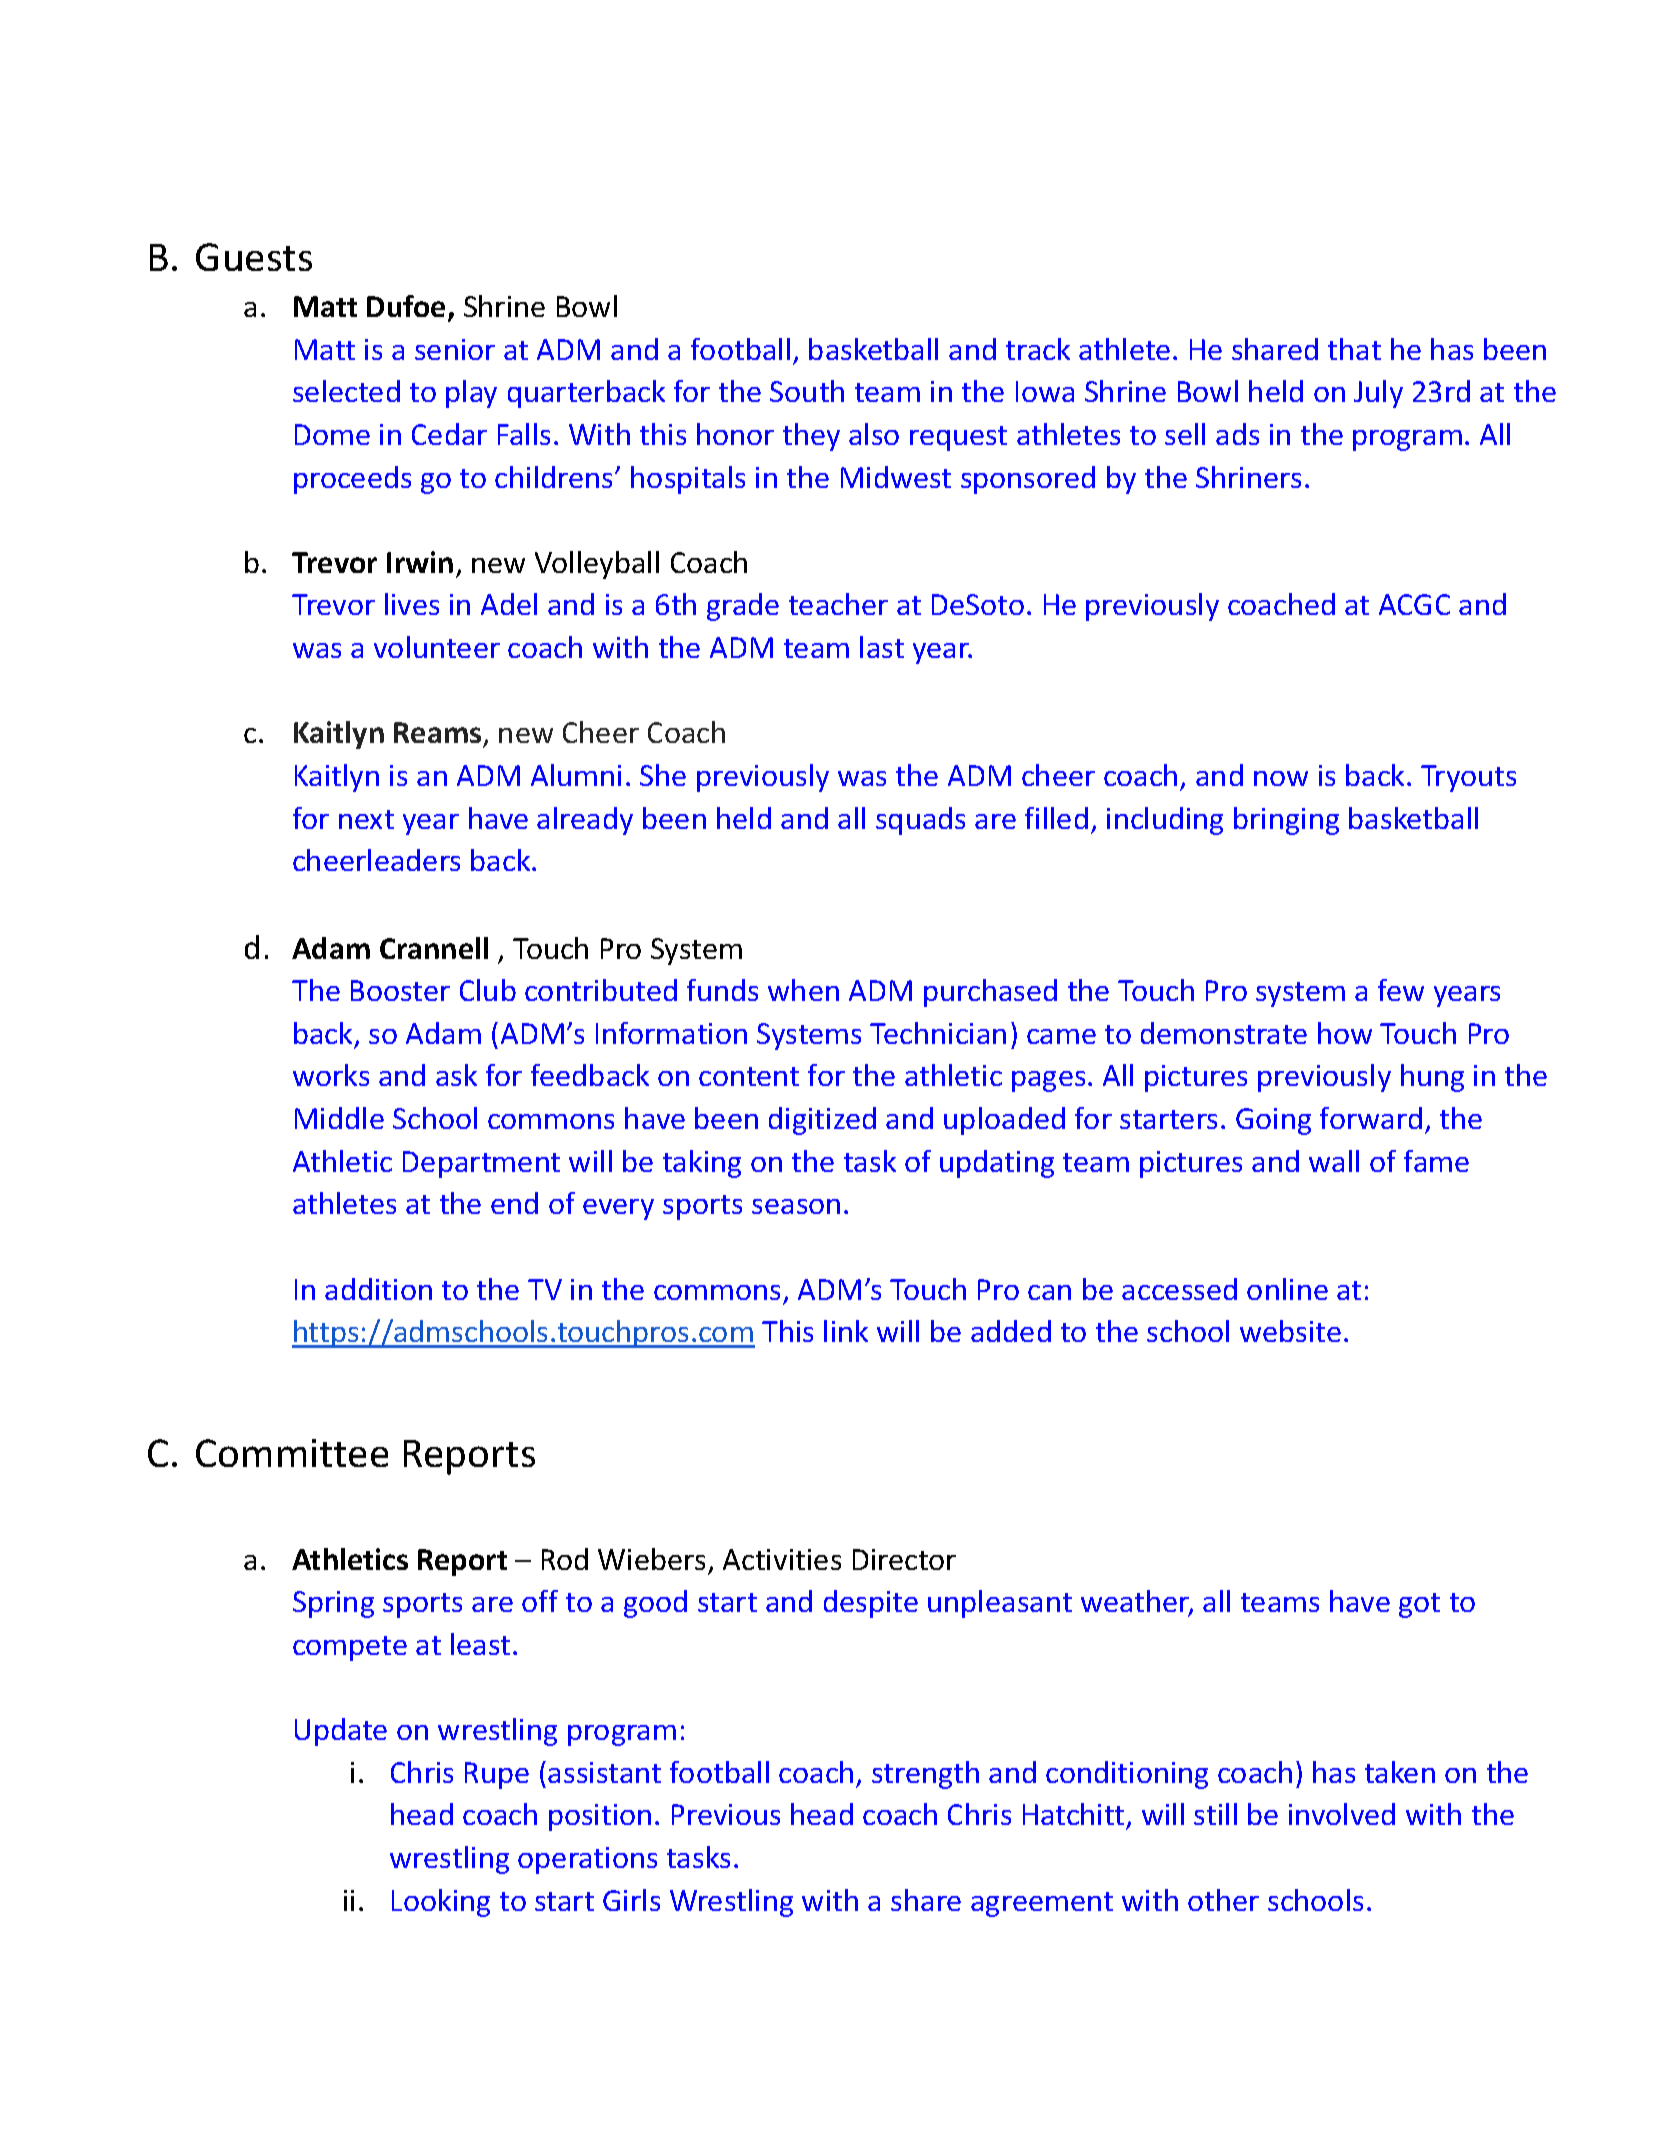 This image has height=2144, width=1656. What do you see at coordinates (292, 1453) in the image?
I see `Committee` at bounding box center [292, 1453].
